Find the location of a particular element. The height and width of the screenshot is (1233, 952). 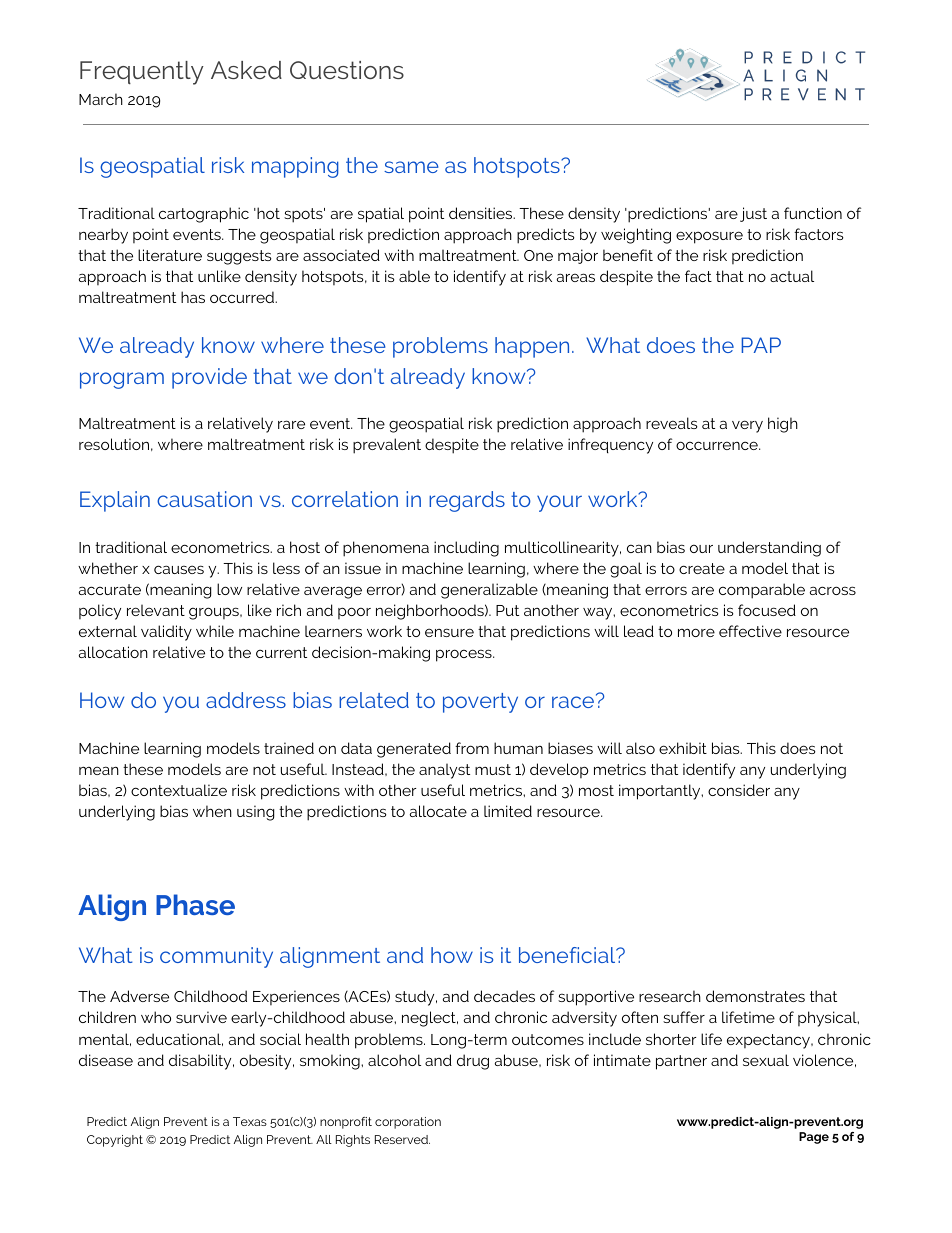

Phase is located at coordinates (195, 904).
